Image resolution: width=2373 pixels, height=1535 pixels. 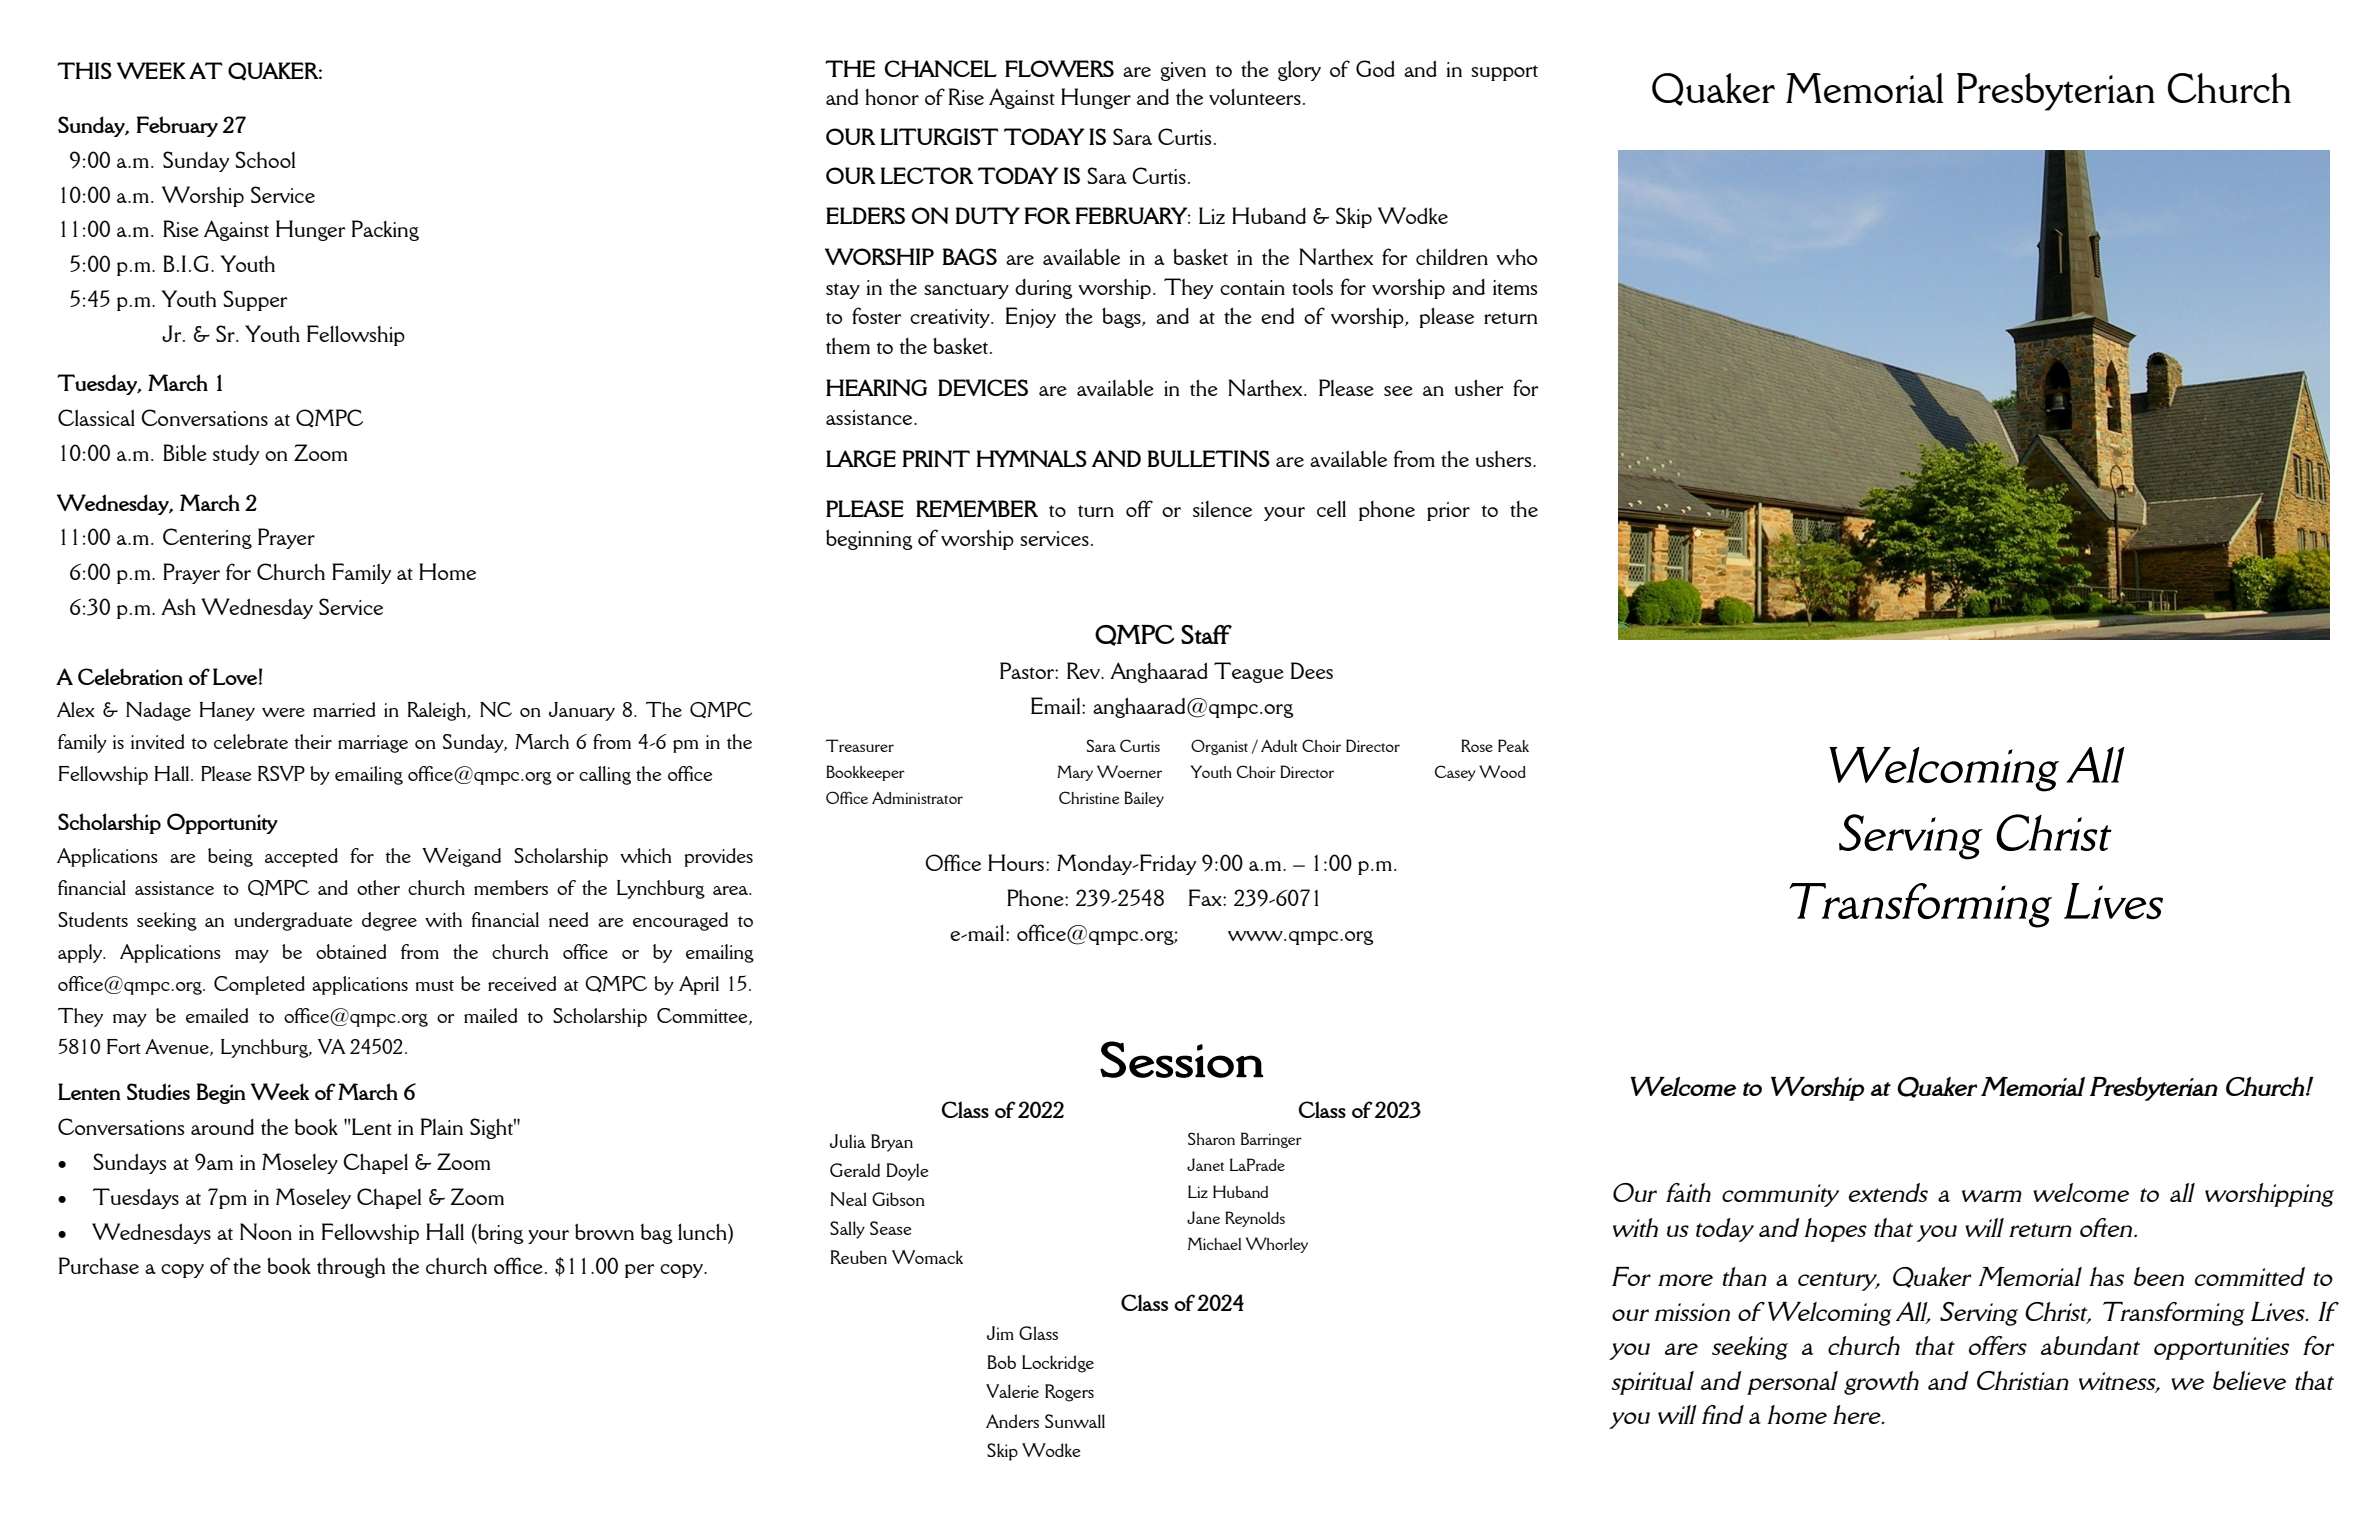 I want to click on warm, so click(x=1992, y=1196).
